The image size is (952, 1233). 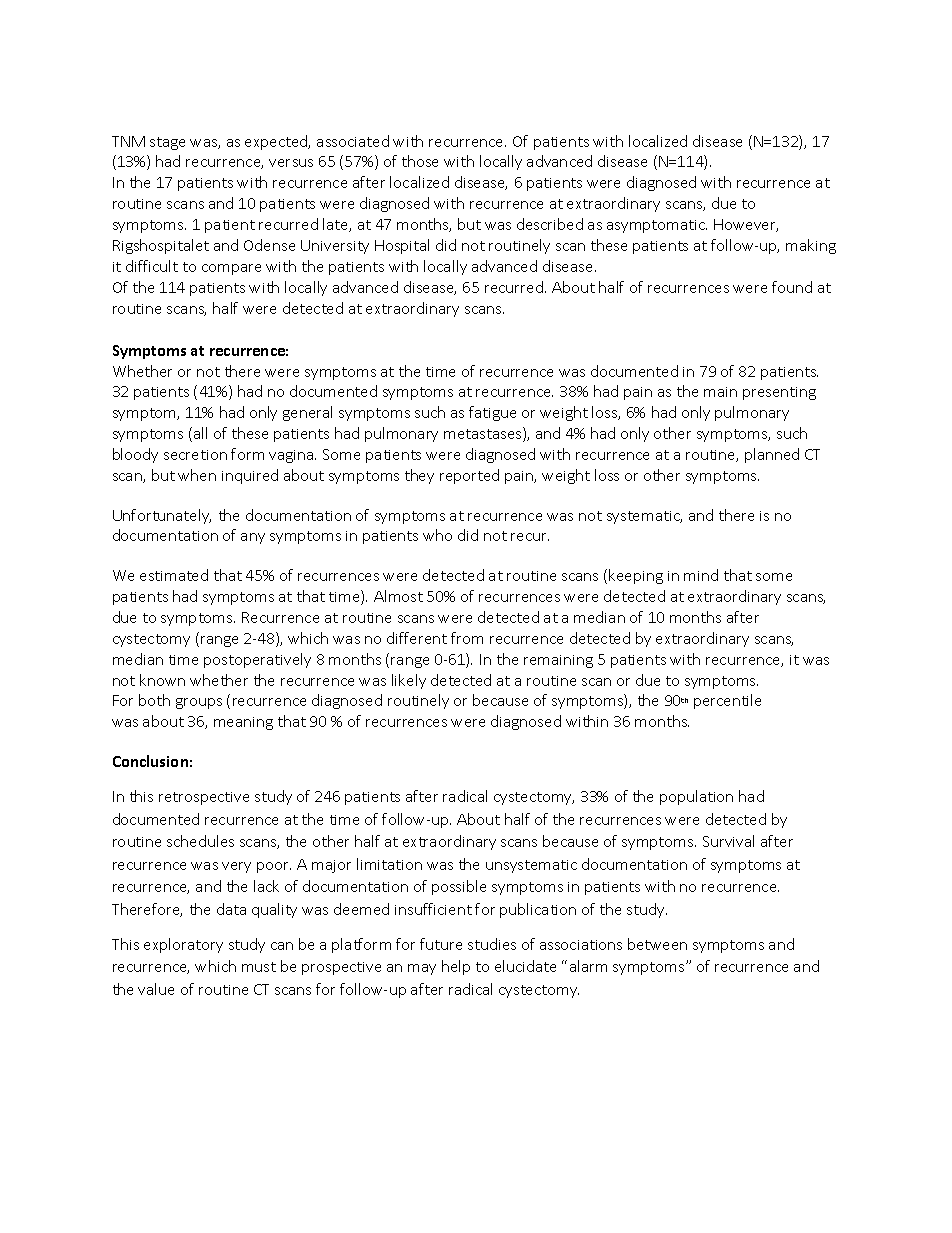 I want to click on stage, so click(x=167, y=143).
